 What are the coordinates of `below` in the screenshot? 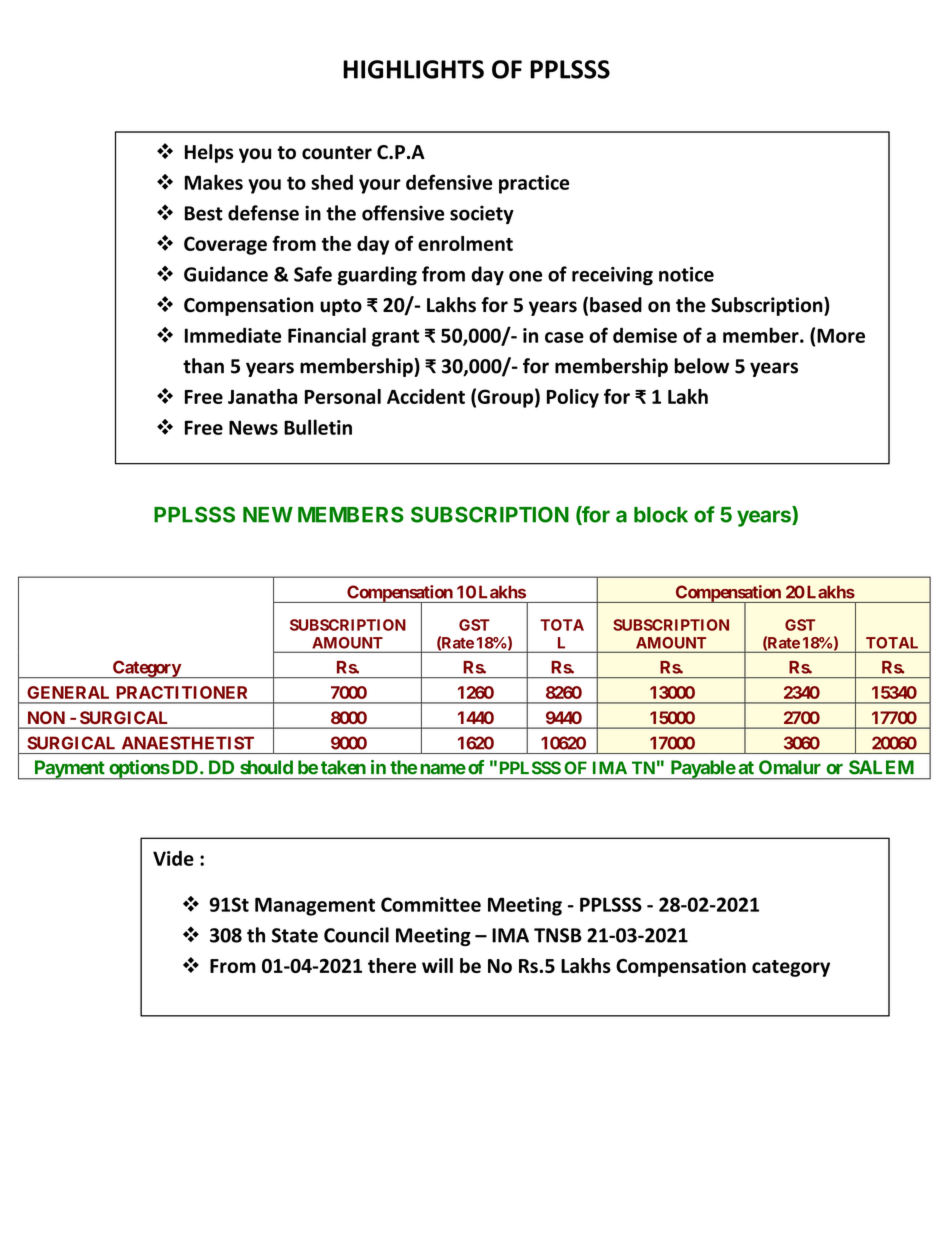 It's located at (701, 366).
